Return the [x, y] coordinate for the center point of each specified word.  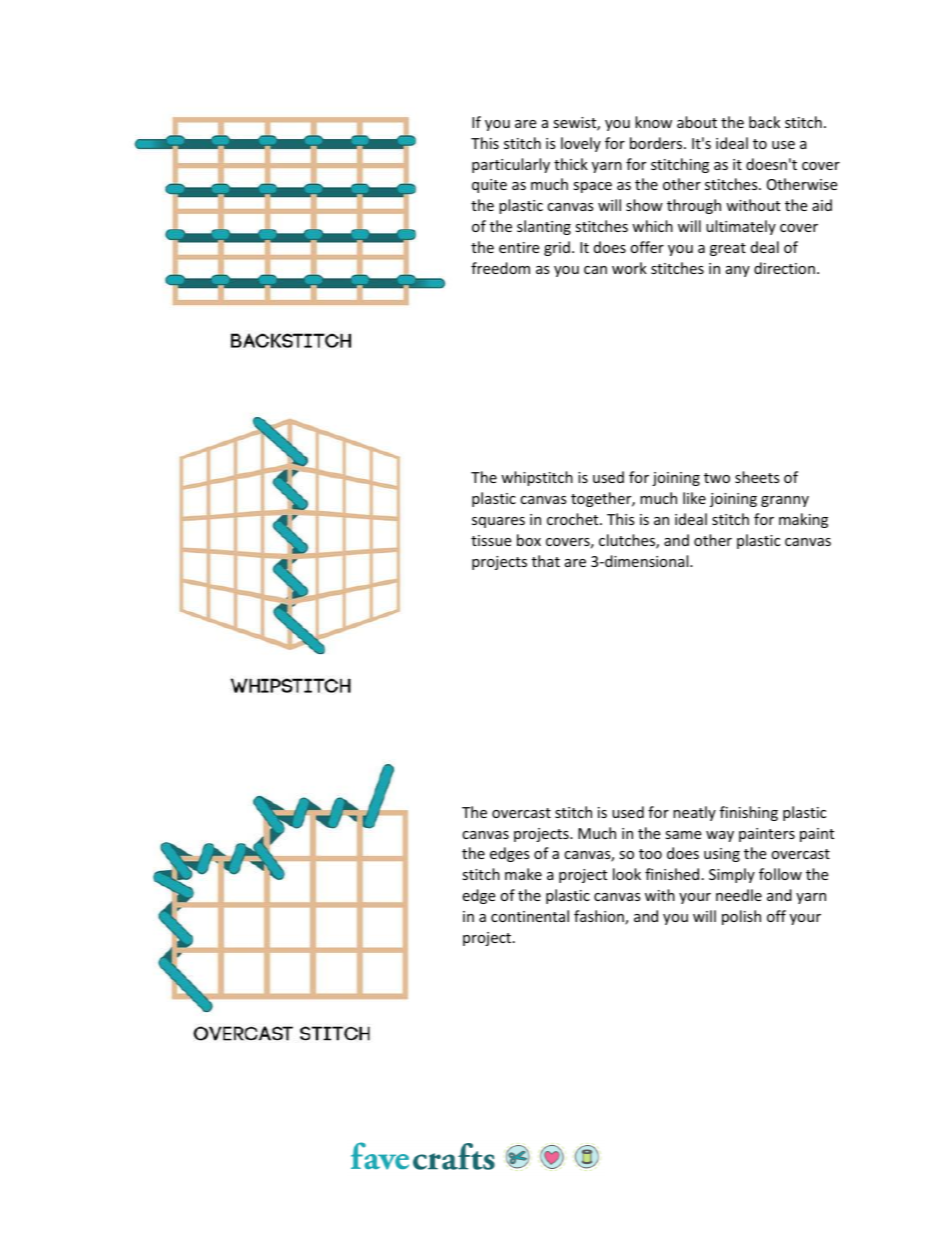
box [529, 540]
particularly [511, 165]
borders [657, 143]
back [764, 122]
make [523, 874]
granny [785, 501]
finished [672, 874]
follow [780, 874]
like [694, 498]
